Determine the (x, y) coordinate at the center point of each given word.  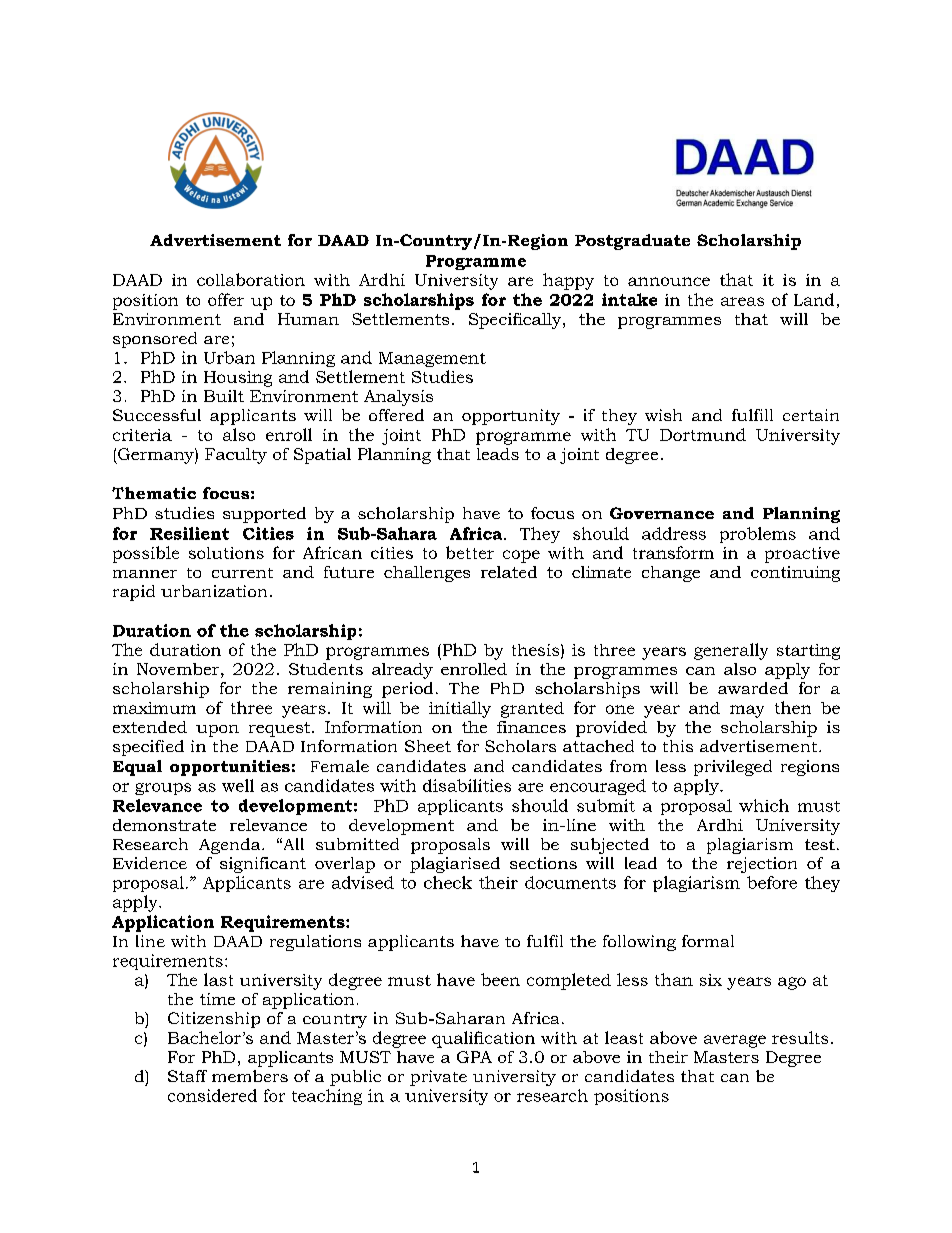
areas (742, 301)
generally (731, 651)
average (735, 1041)
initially (460, 709)
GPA (474, 1057)
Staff (187, 1076)
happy (568, 281)
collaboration (251, 279)
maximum (154, 708)
